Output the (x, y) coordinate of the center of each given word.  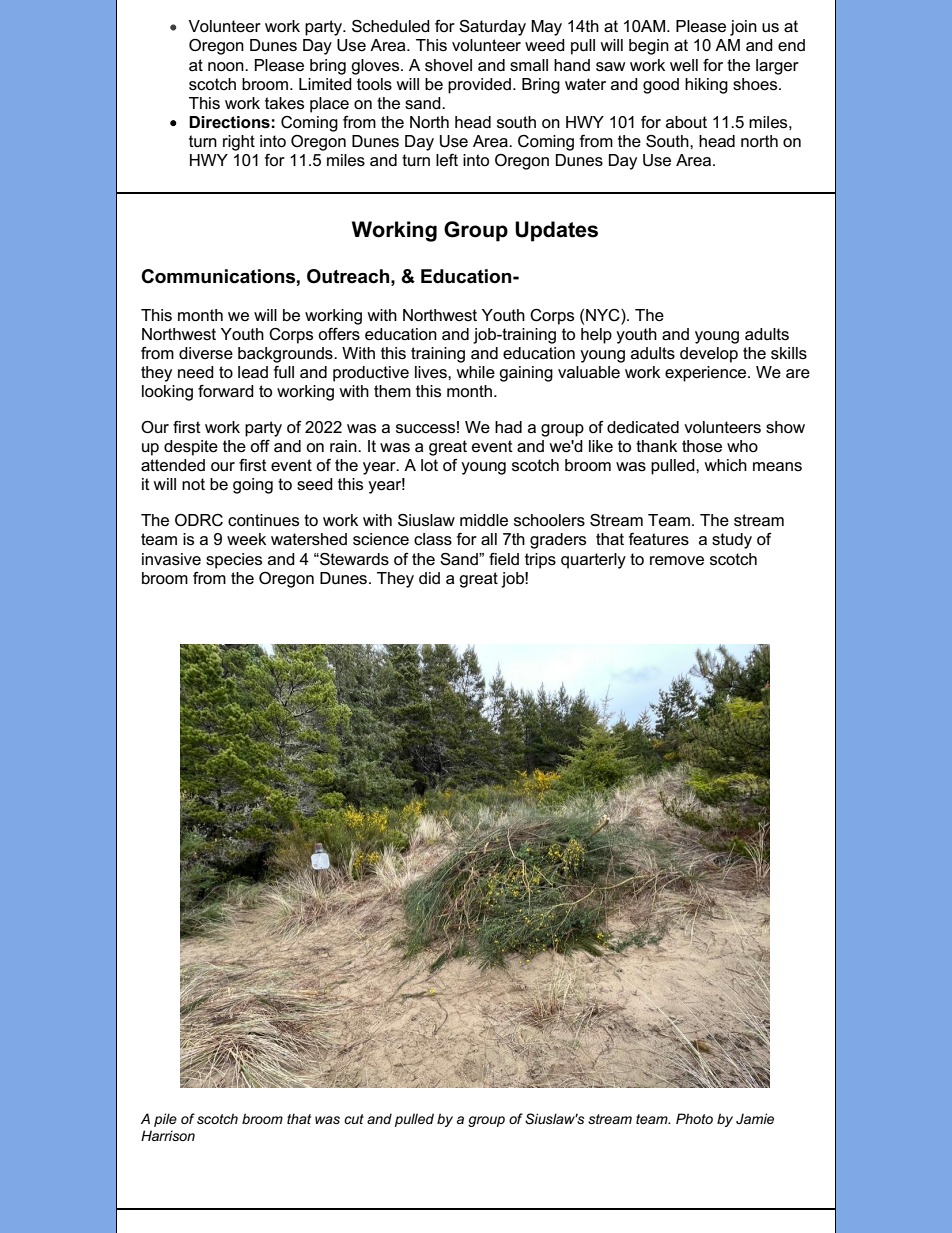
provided (479, 86)
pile (165, 1120)
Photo (694, 1118)
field (504, 559)
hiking (706, 86)
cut (354, 1119)
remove (677, 561)
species (234, 561)
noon (227, 66)
